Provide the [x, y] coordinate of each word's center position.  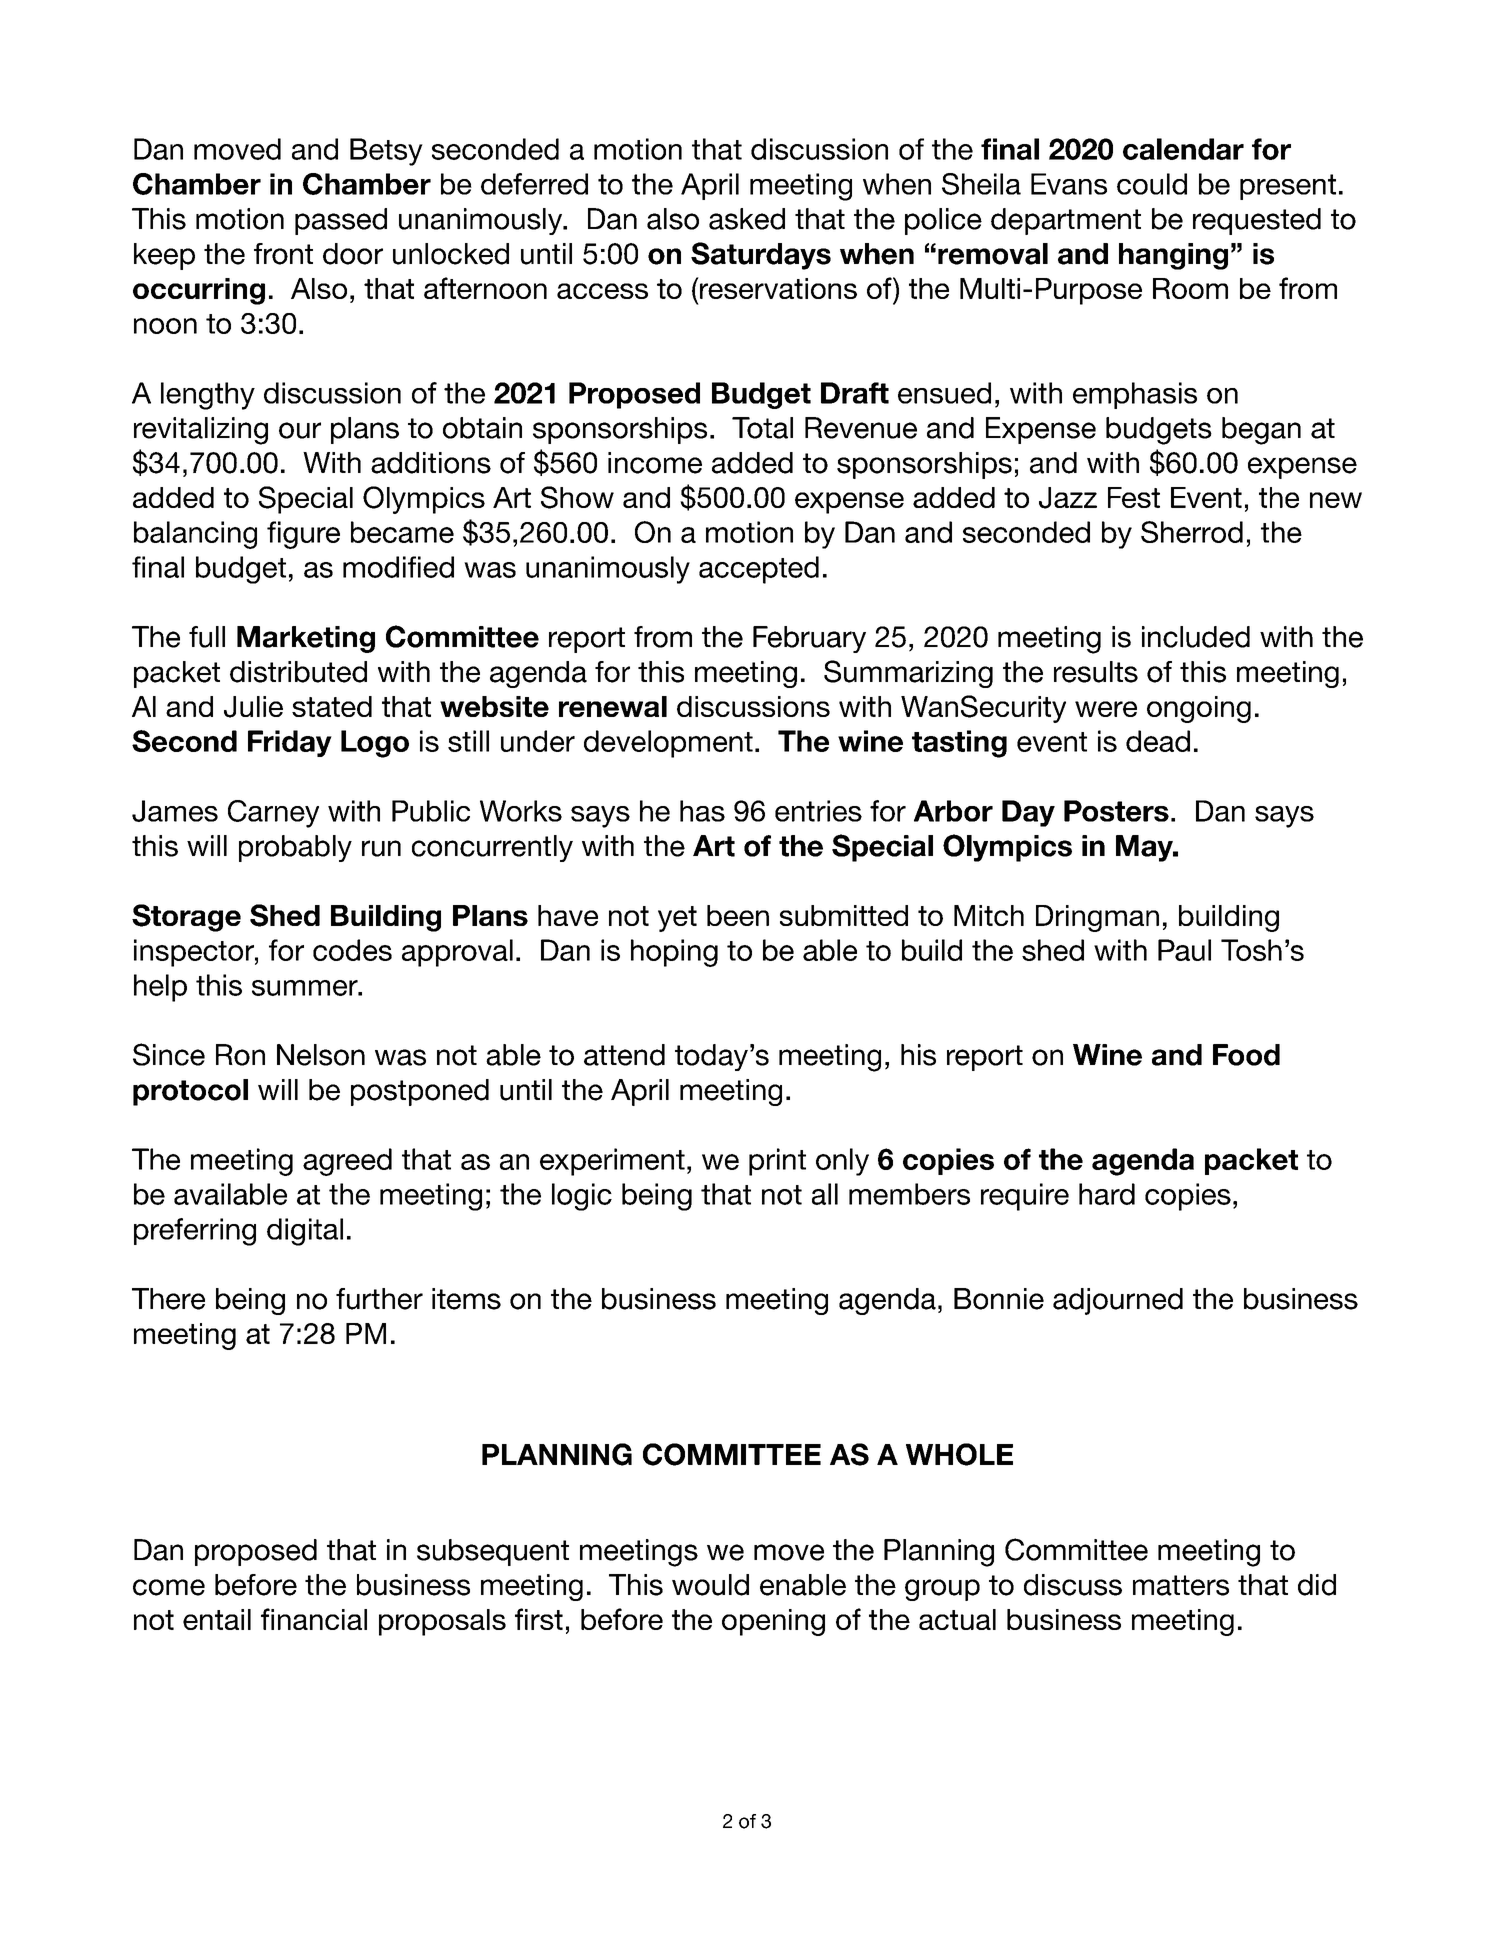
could [1152, 184]
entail [217, 1619]
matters [1181, 1585]
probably [295, 848]
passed [341, 221]
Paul [1184, 950]
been [738, 915]
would [710, 1585]
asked [747, 219]
